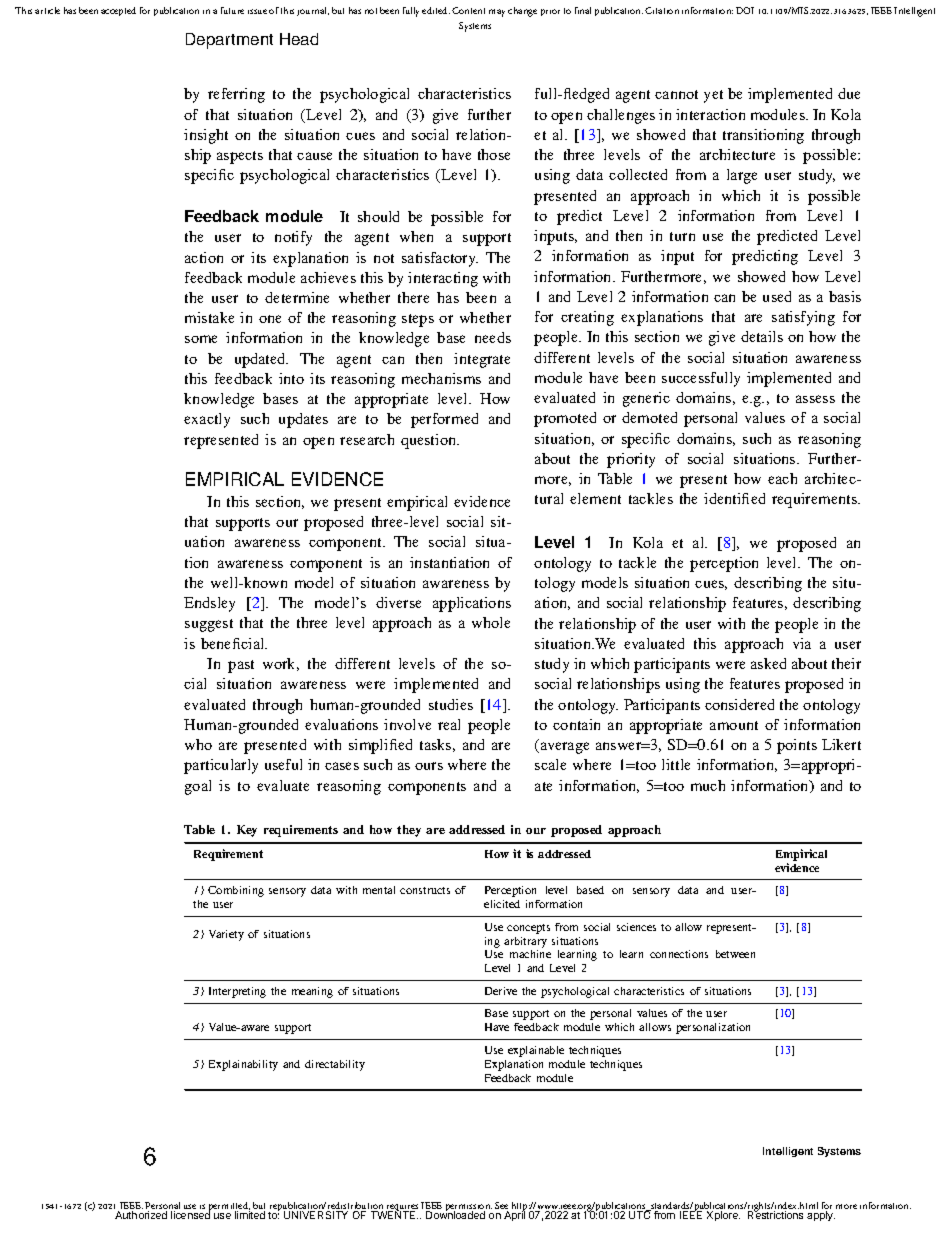  What do you see at coordinates (207, 420) in the screenshot?
I see `exactly` at bounding box center [207, 420].
